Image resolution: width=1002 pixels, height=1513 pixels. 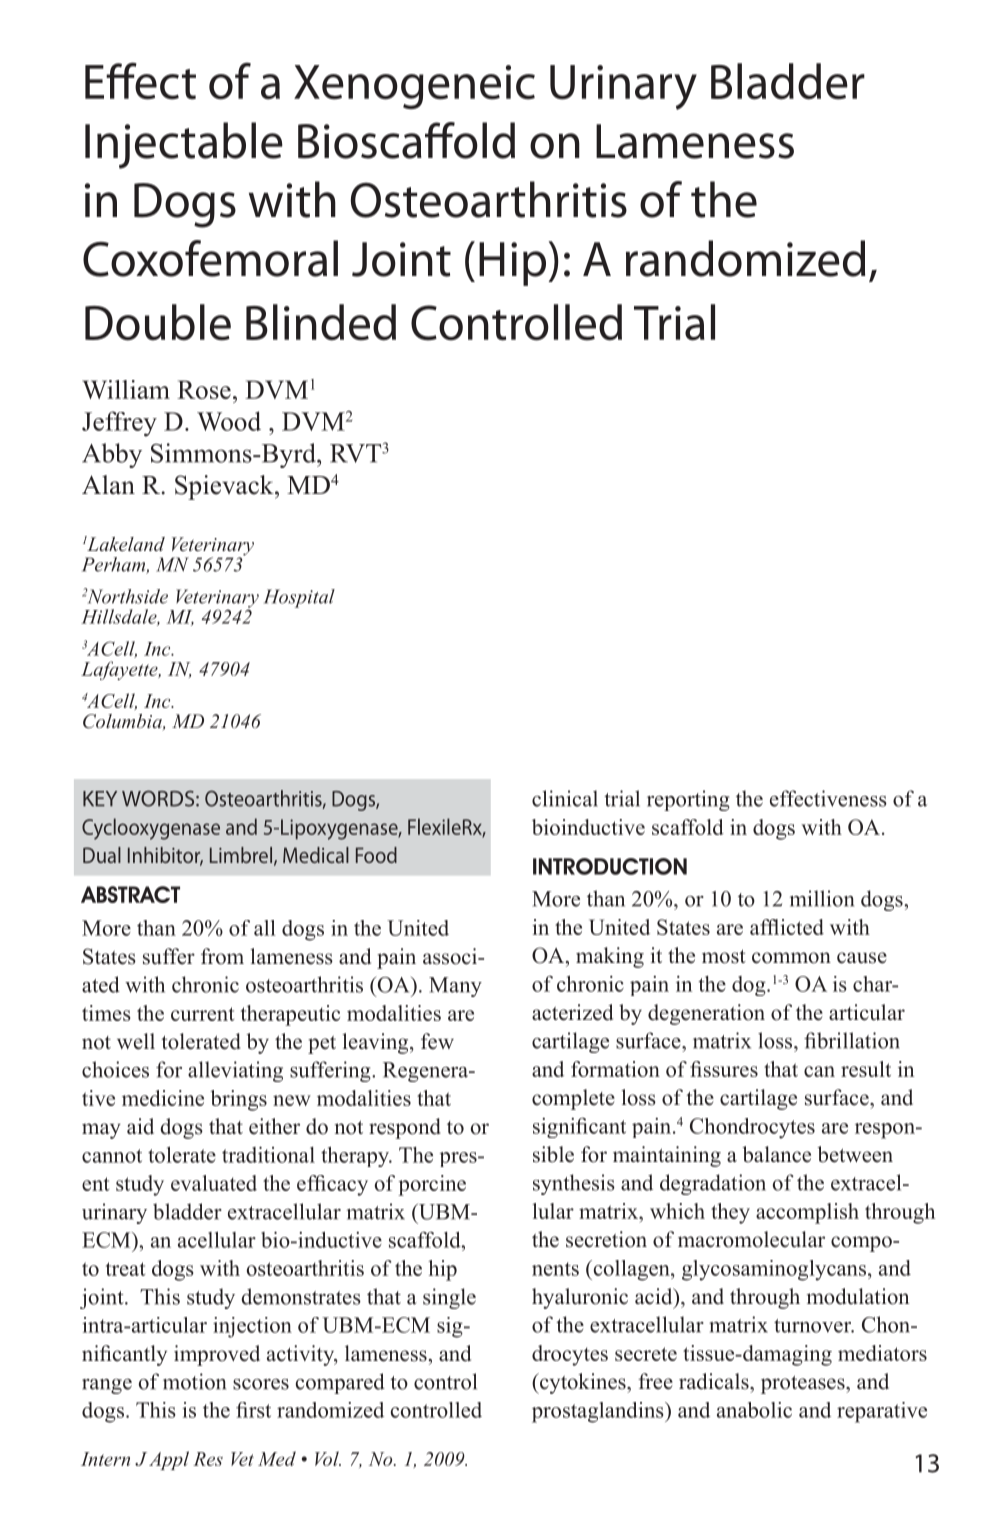 What do you see at coordinates (455, 987) in the page?
I see `Many` at bounding box center [455, 987].
